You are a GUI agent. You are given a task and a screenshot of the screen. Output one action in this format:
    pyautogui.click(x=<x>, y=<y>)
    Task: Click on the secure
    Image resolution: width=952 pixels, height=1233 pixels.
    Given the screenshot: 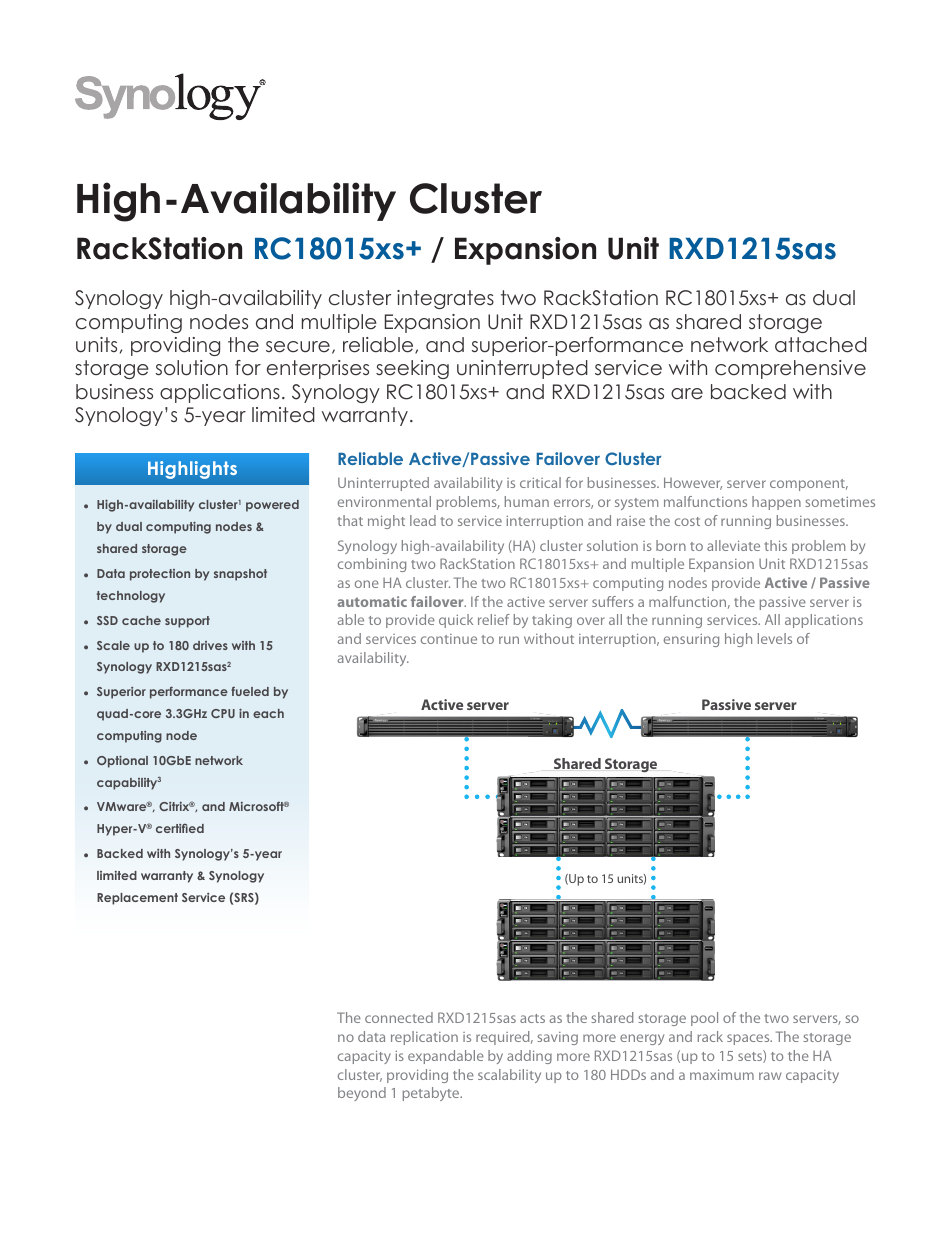 What is the action you would take?
    pyautogui.click(x=298, y=347)
